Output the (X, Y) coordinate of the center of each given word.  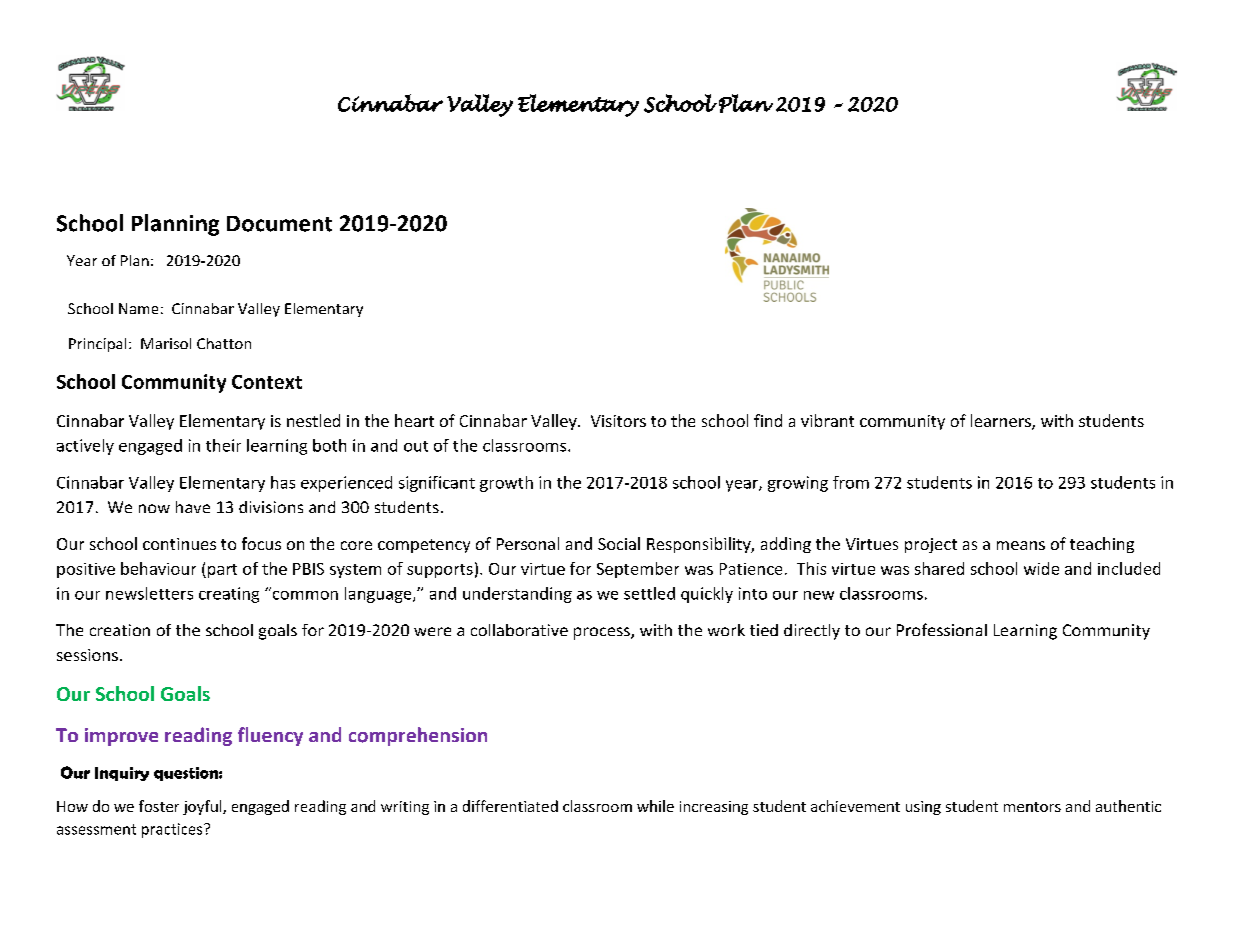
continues (179, 544)
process (603, 633)
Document (279, 224)
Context (267, 382)
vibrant (827, 420)
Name (138, 308)
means (1021, 545)
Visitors (618, 421)
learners (1002, 422)
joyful (203, 807)
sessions (87, 655)
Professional (942, 629)
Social (619, 543)
